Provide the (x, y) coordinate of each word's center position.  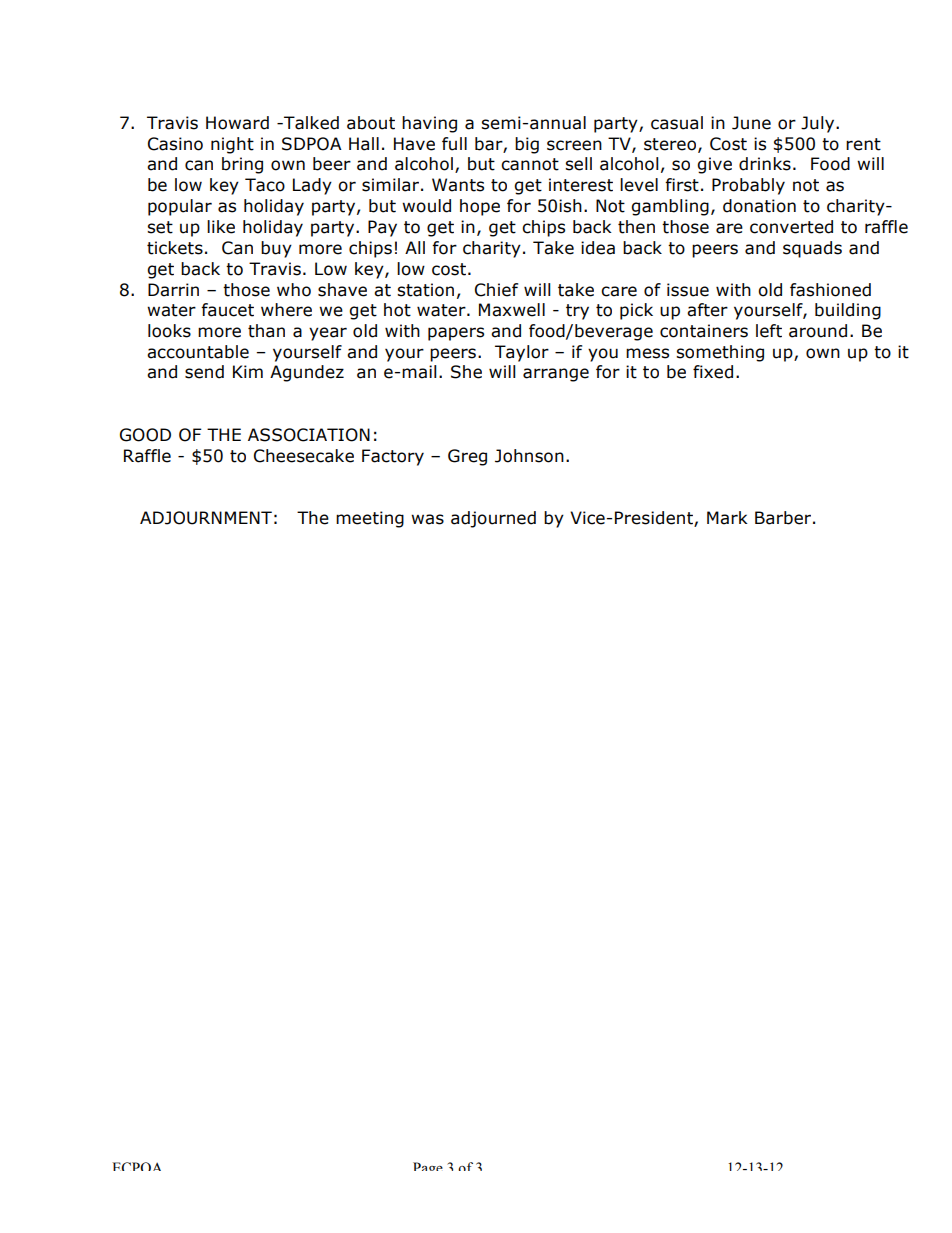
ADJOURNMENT (206, 518)
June (751, 123)
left (769, 331)
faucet (227, 310)
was (427, 519)
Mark (727, 518)
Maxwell (512, 310)
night (232, 145)
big (527, 145)
